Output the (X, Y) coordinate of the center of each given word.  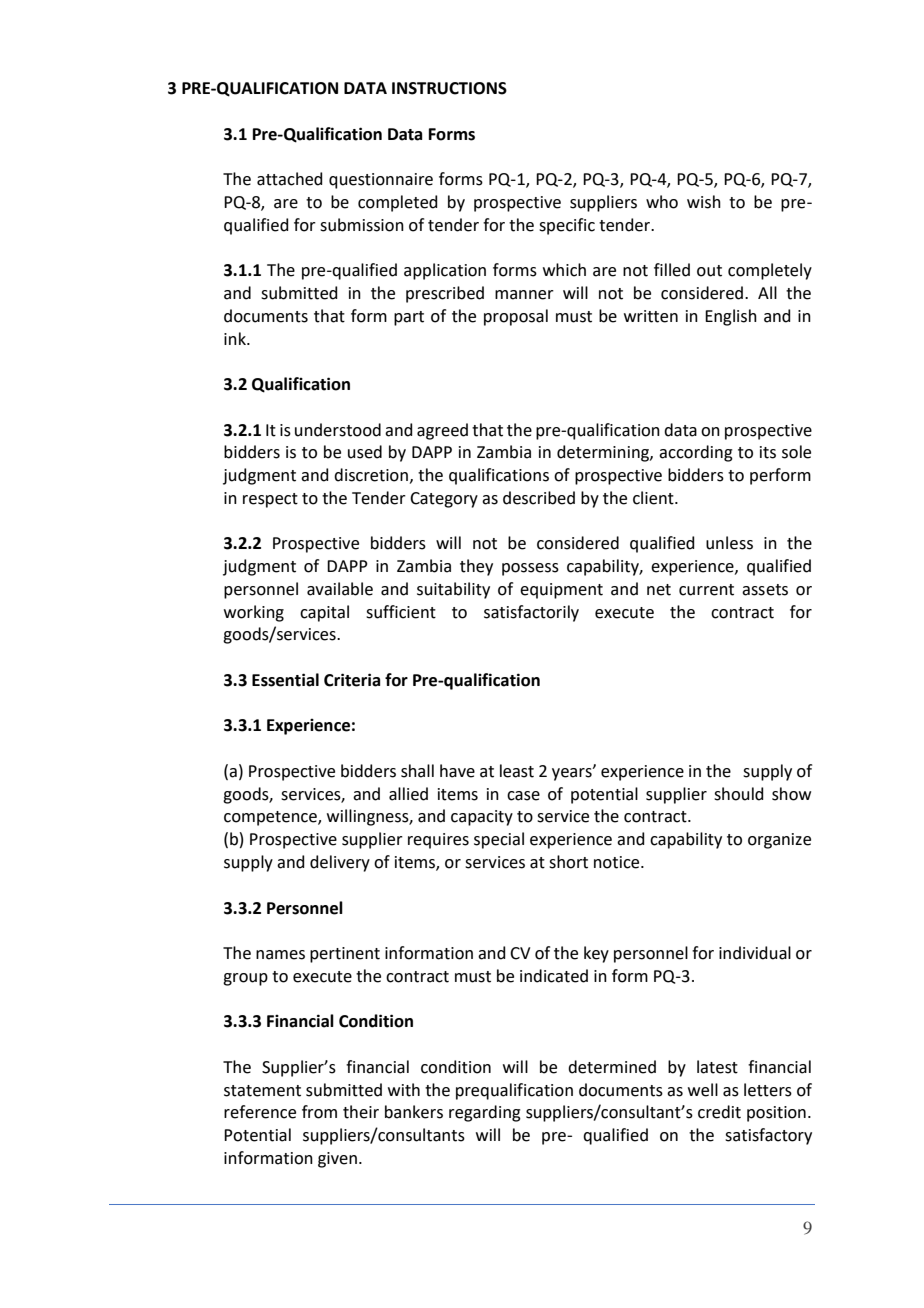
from (319, 1112)
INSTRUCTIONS (449, 88)
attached (290, 179)
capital (324, 613)
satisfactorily (531, 613)
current (706, 590)
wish (704, 202)
